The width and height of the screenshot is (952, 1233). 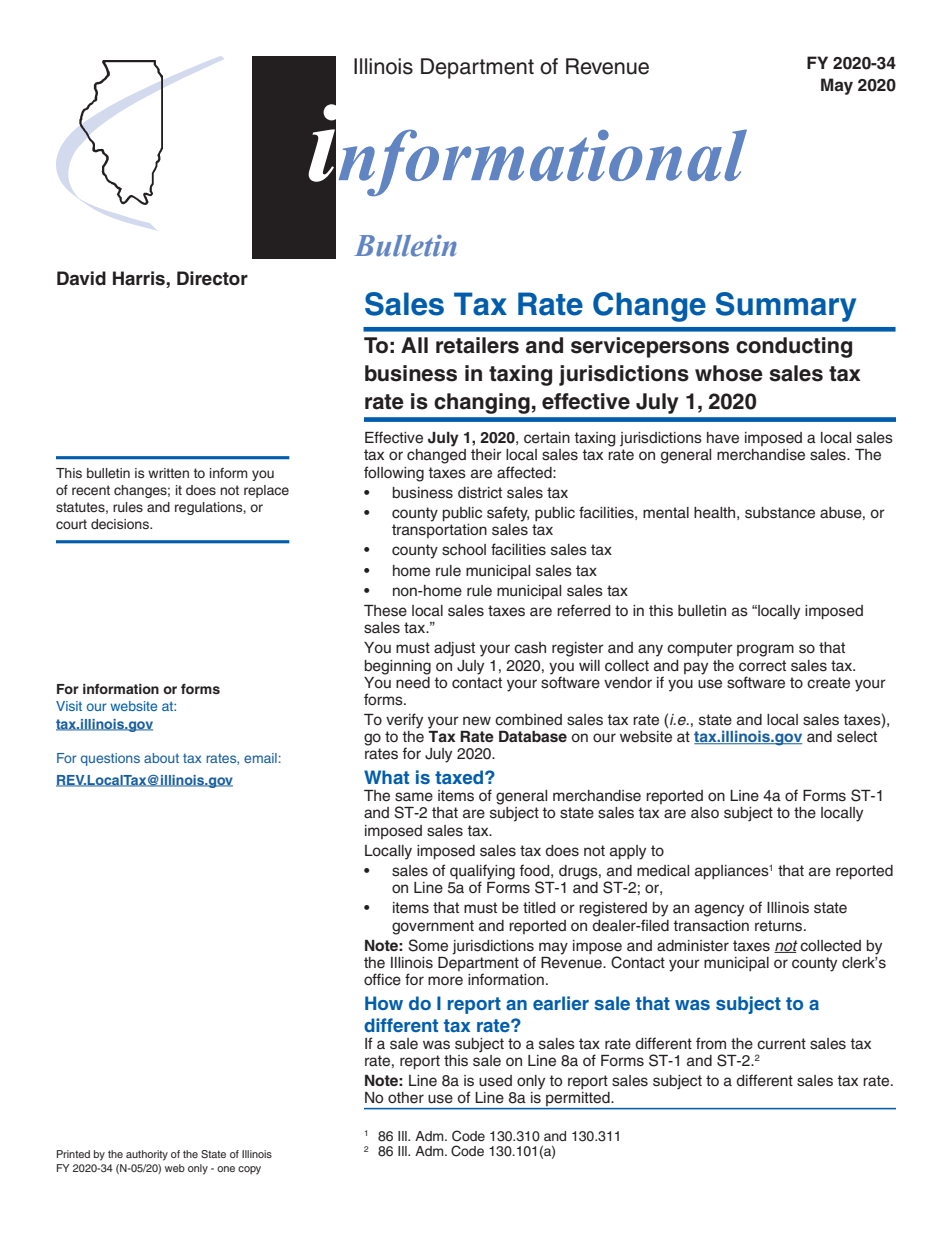 What do you see at coordinates (433, 927) in the screenshot?
I see `government` at bounding box center [433, 927].
